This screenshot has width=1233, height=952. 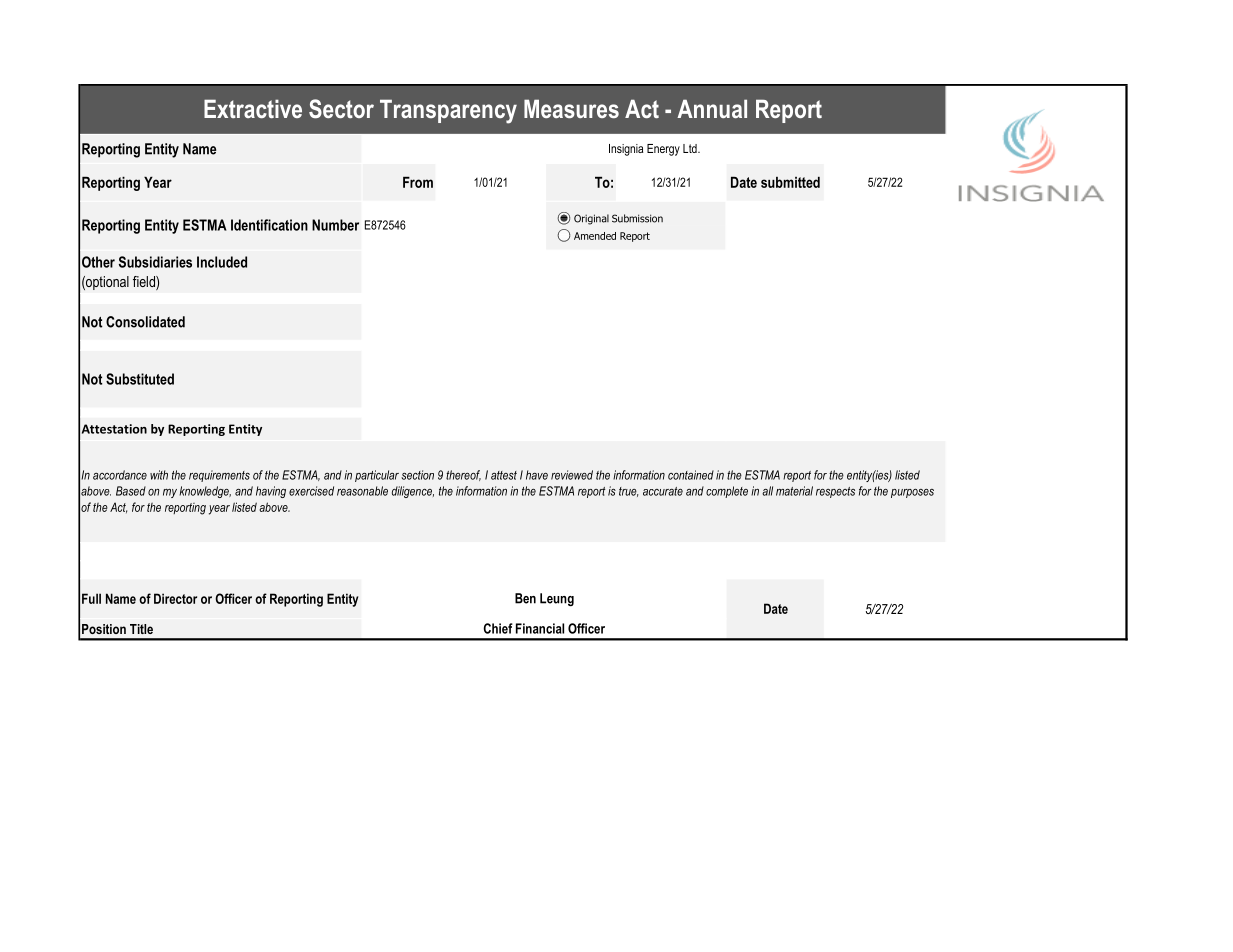 What do you see at coordinates (537, 475) in the screenshot?
I see `have` at bounding box center [537, 475].
